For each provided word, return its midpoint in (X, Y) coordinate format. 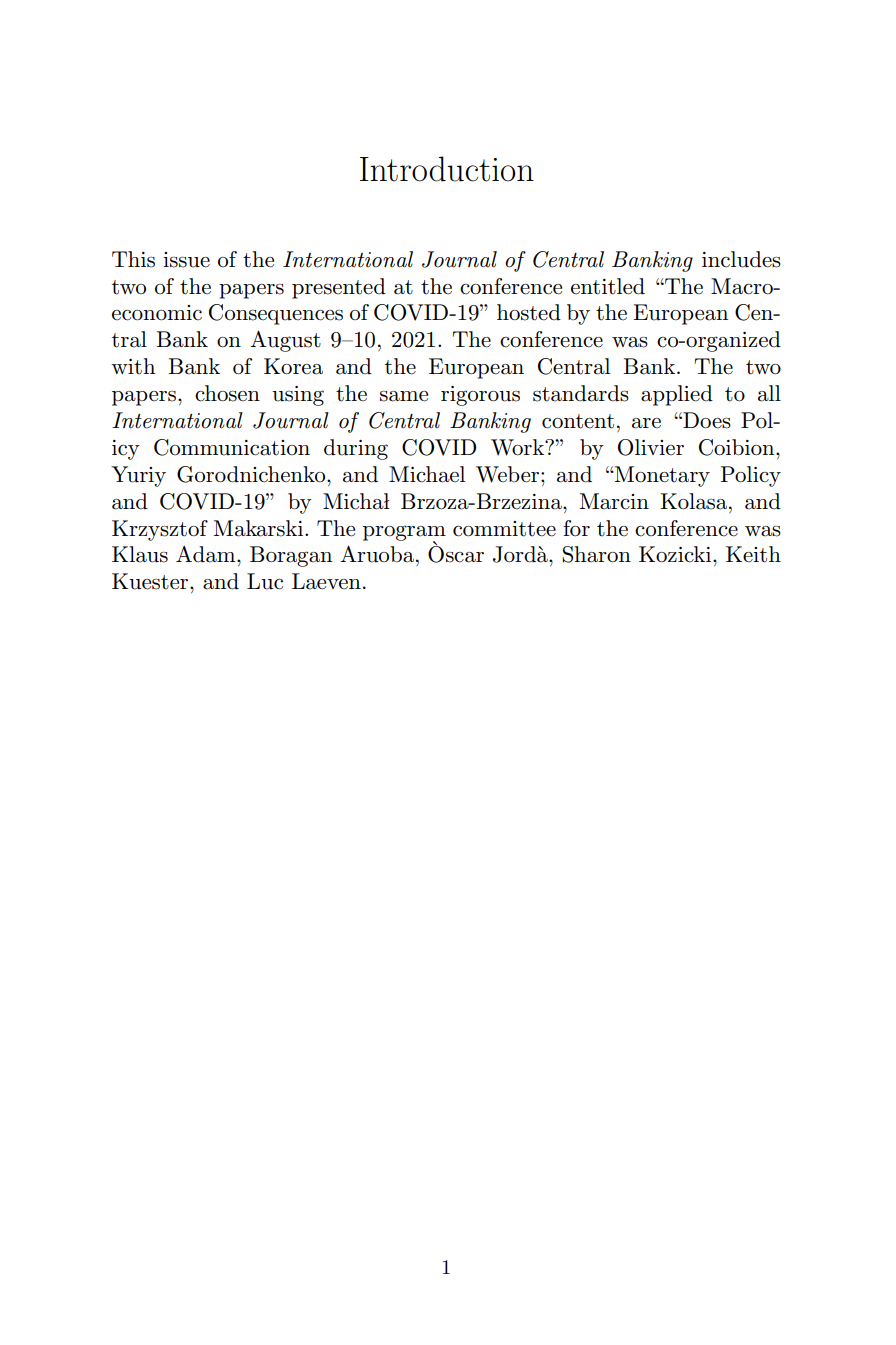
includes (741, 259)
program (404, 534)
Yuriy (138, 476)
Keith (753, 554)
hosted (529, 312)
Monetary (661, 476)
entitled (608, 286)
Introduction (447, 169)
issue (186, 260)
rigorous (480, 396)
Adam (207, 554)
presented (339, 288)
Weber (509, 474)
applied (677, 395)
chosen (227, 393)
